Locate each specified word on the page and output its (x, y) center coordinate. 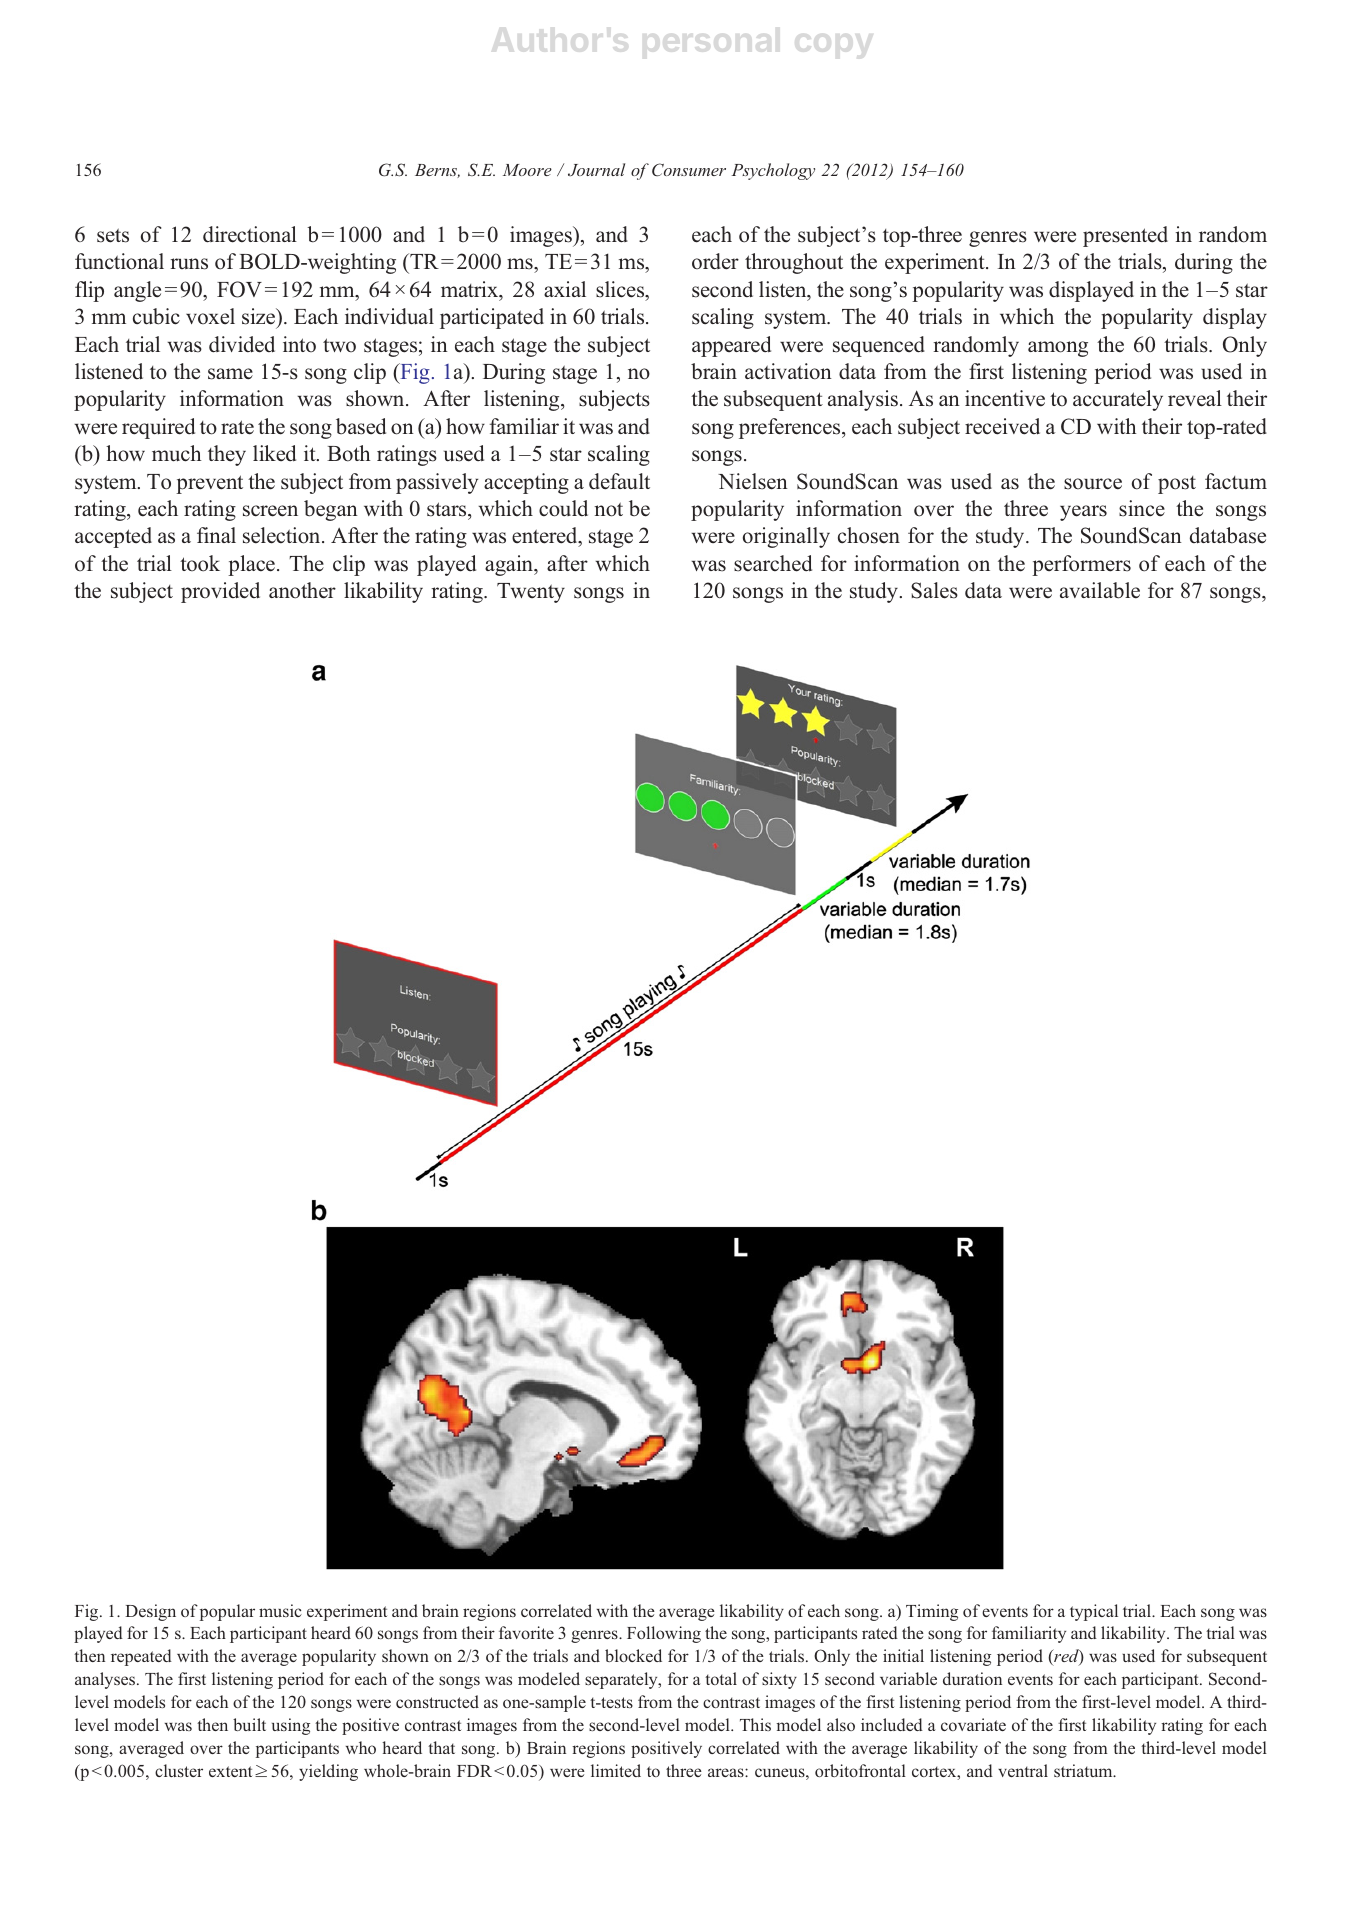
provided (220, 592)
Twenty (531, 593)
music (280, 1610)
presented (1125, 236)
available (1100, 590)
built (249, 1724)
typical (1094, 1612)
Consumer (689, 170)
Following (664, 1634)
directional (250, 234)
